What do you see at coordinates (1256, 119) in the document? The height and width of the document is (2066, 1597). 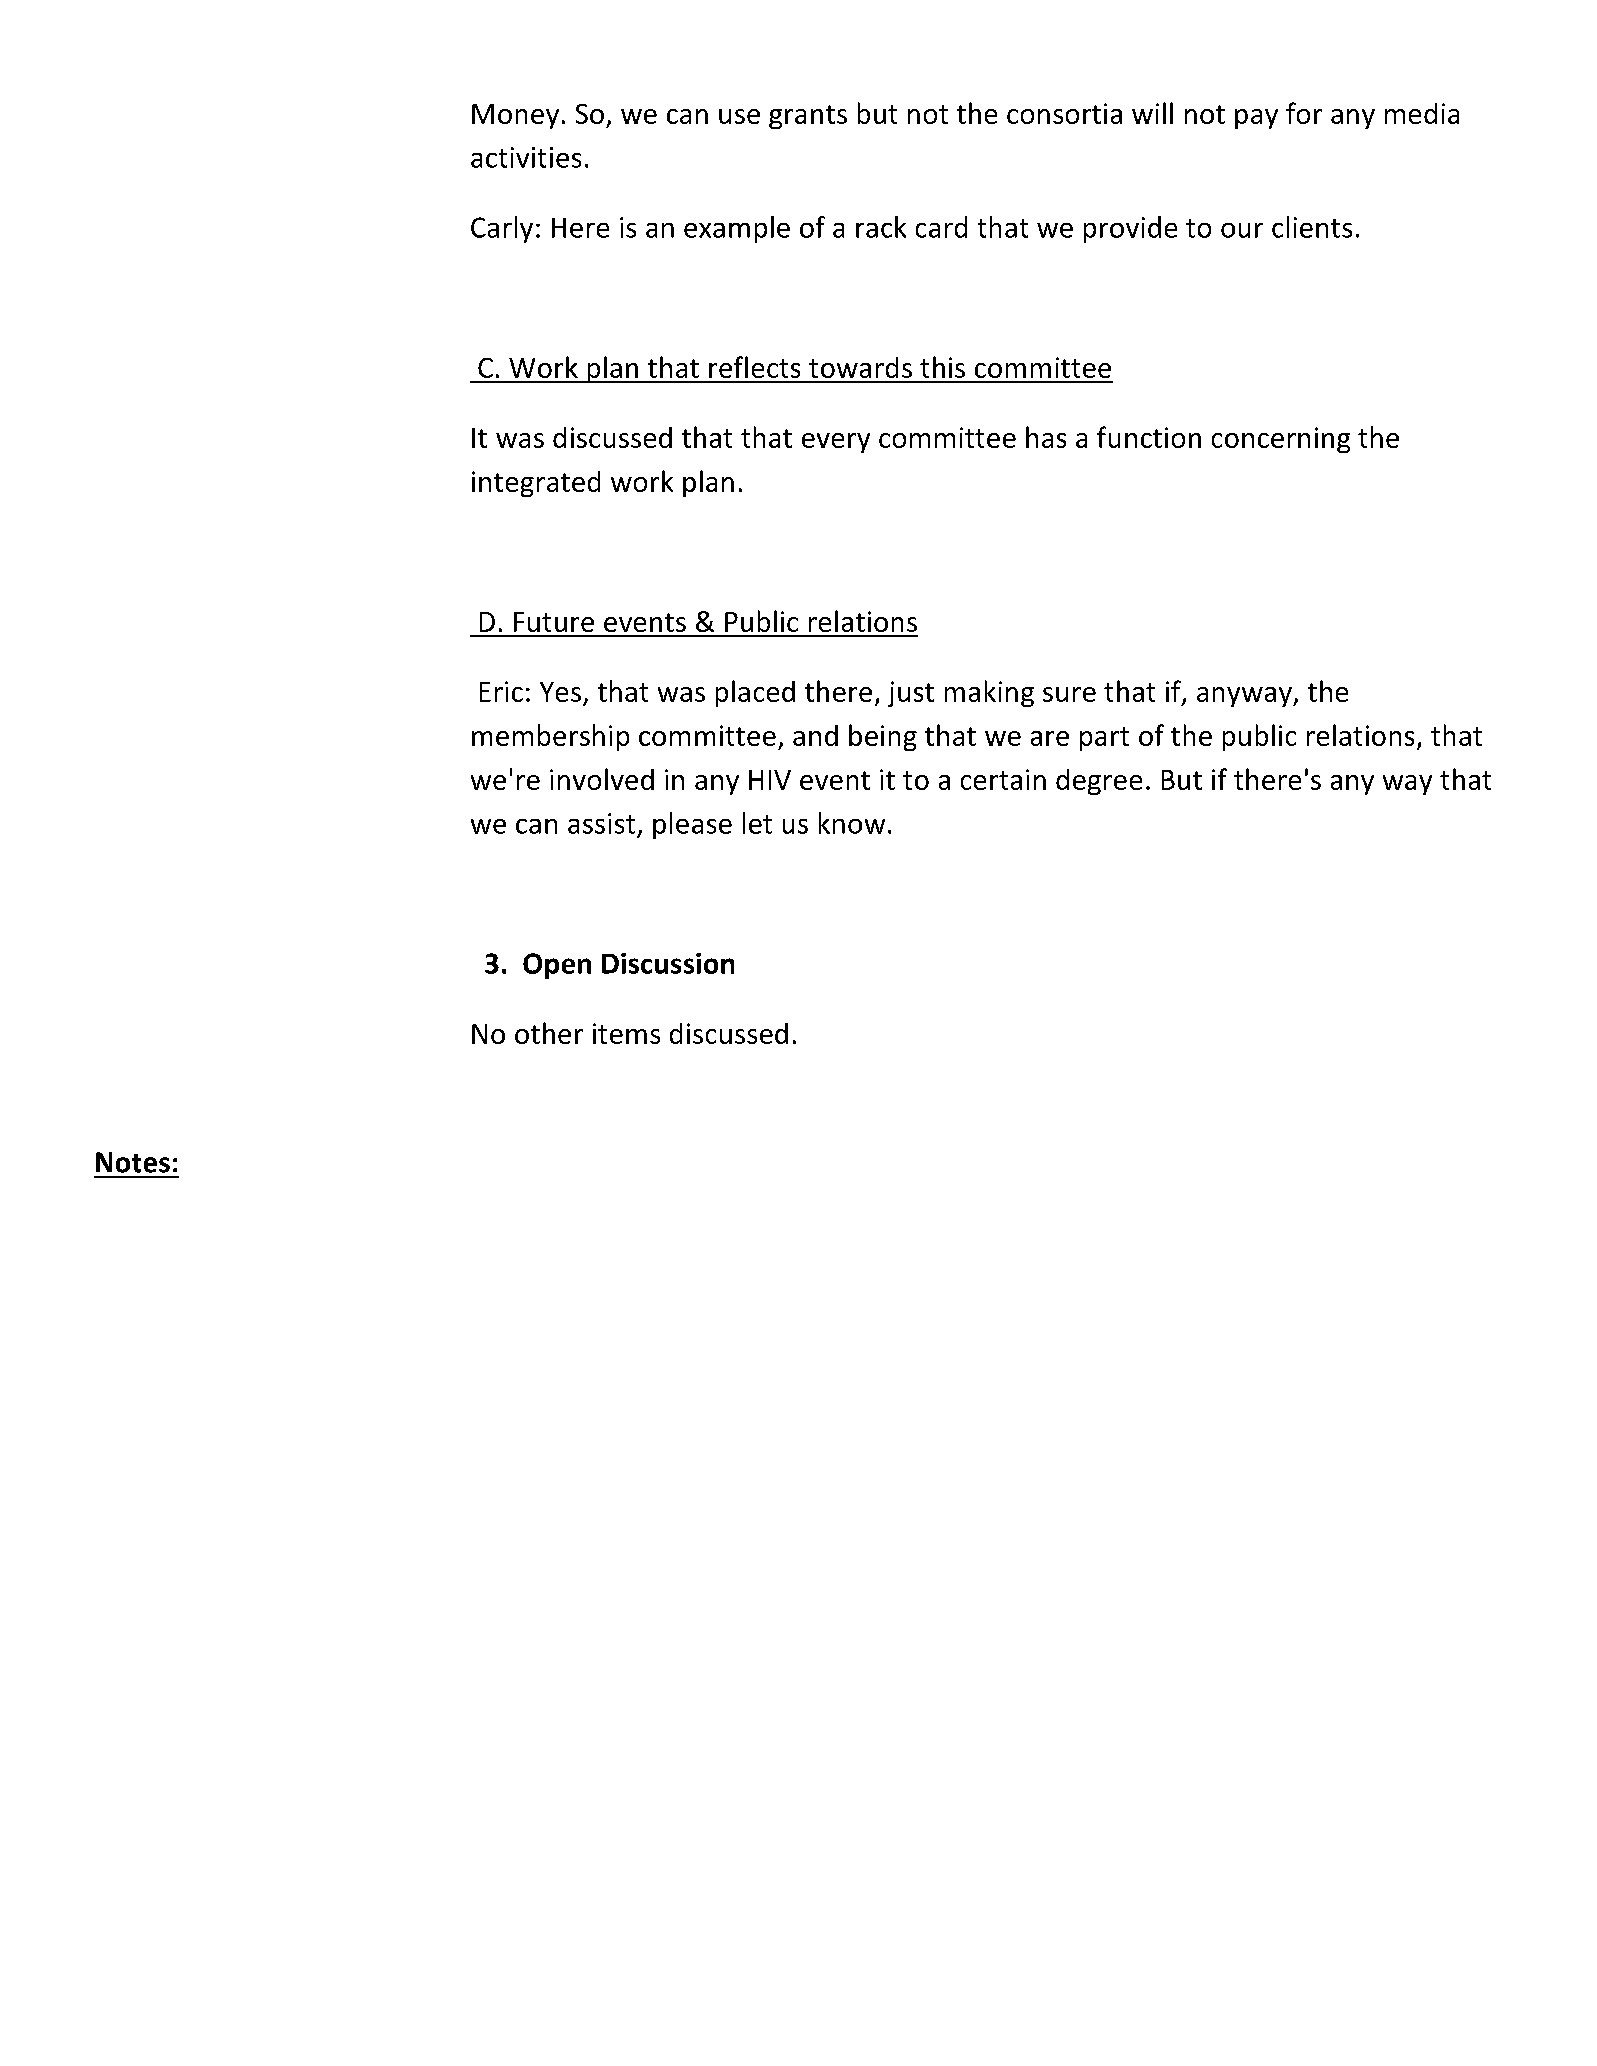 I see `pay` at bounding box center [1256, 119].
